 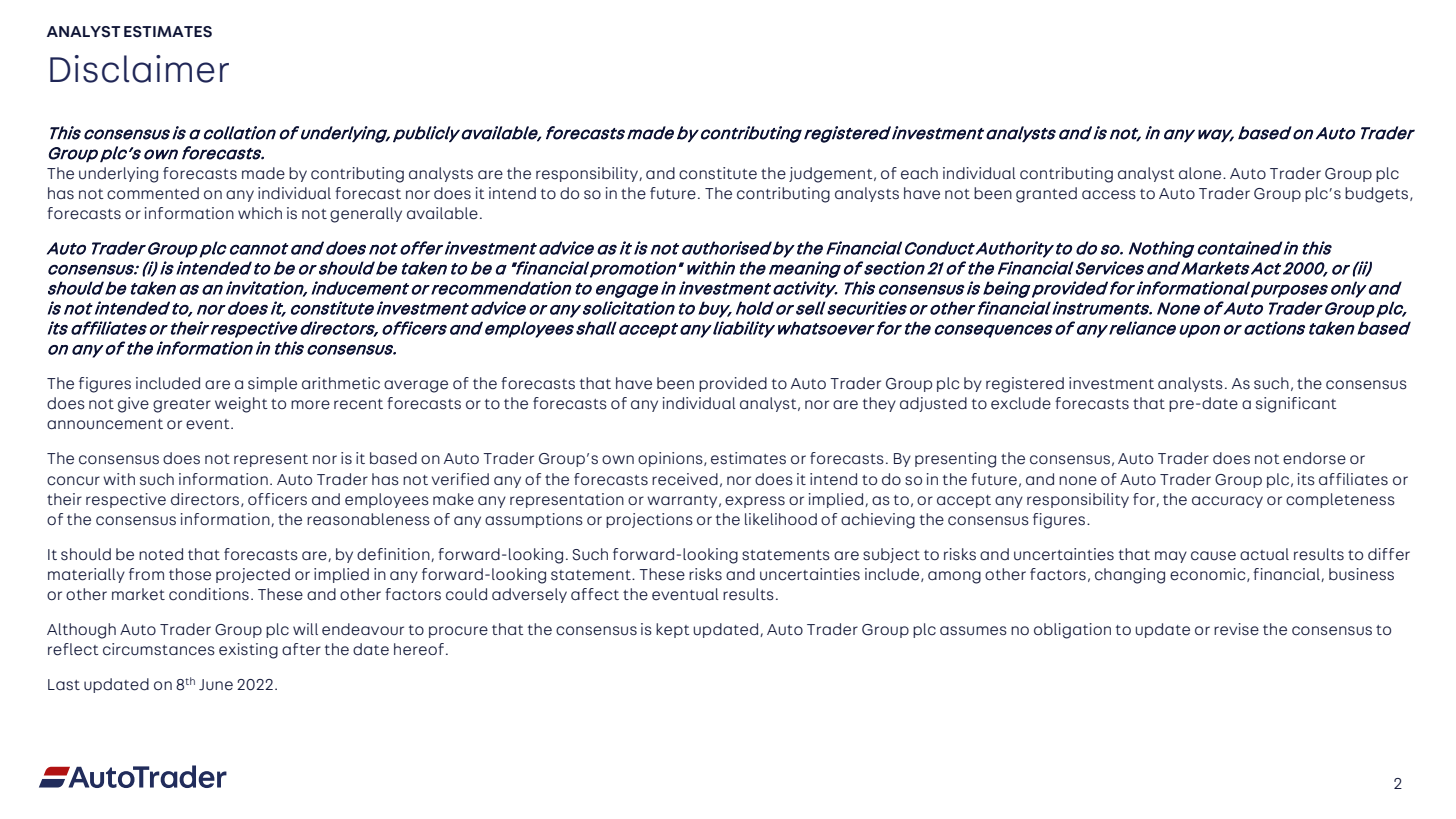 What do you see at coordinates (1109, 195) in the screenshot?
I see `access` at bounding box center [1109, 195].
